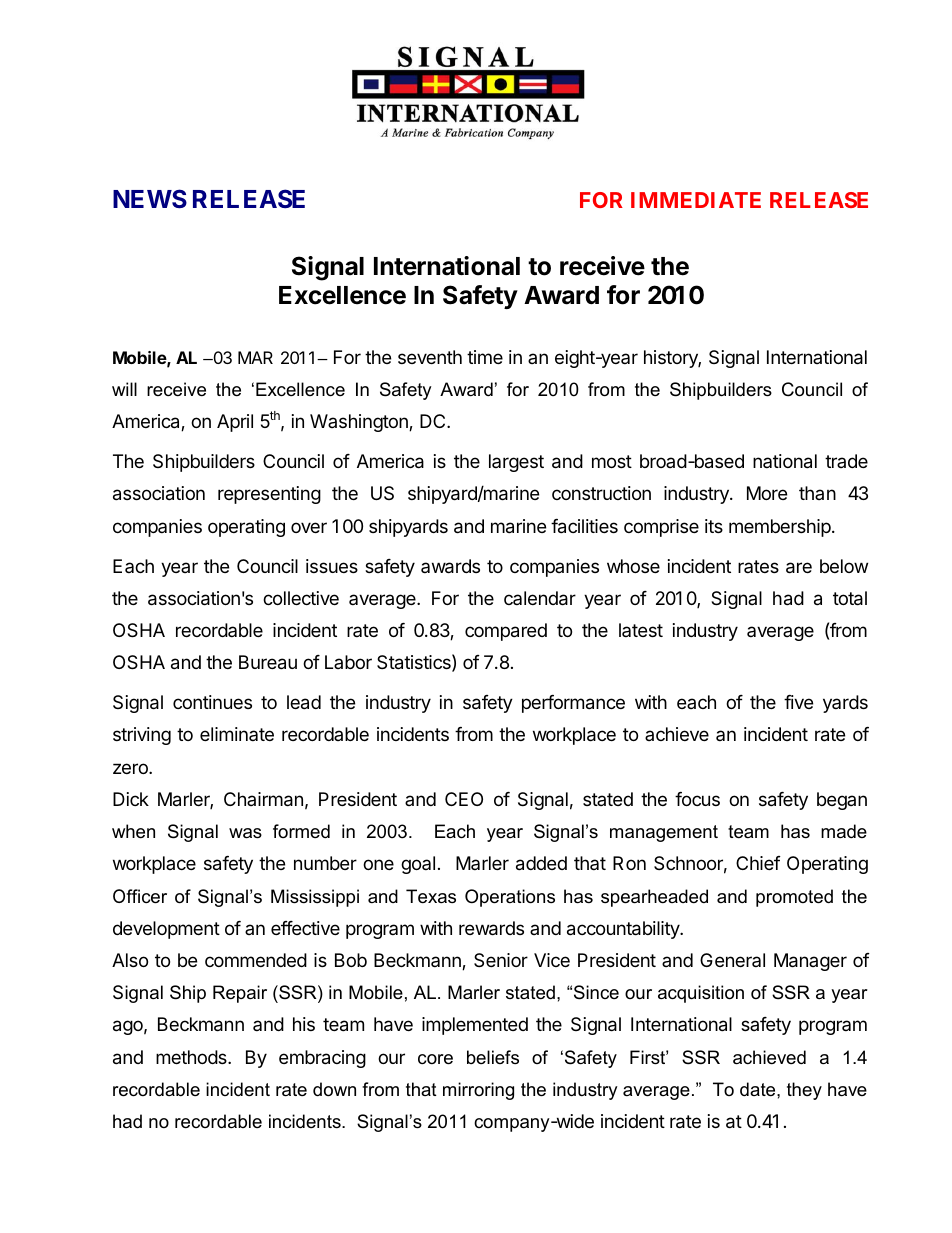 The image size is (952, 1233). Describe the element at coordinates (192, 1057) in the screenshot. I see `methods` at that location.
